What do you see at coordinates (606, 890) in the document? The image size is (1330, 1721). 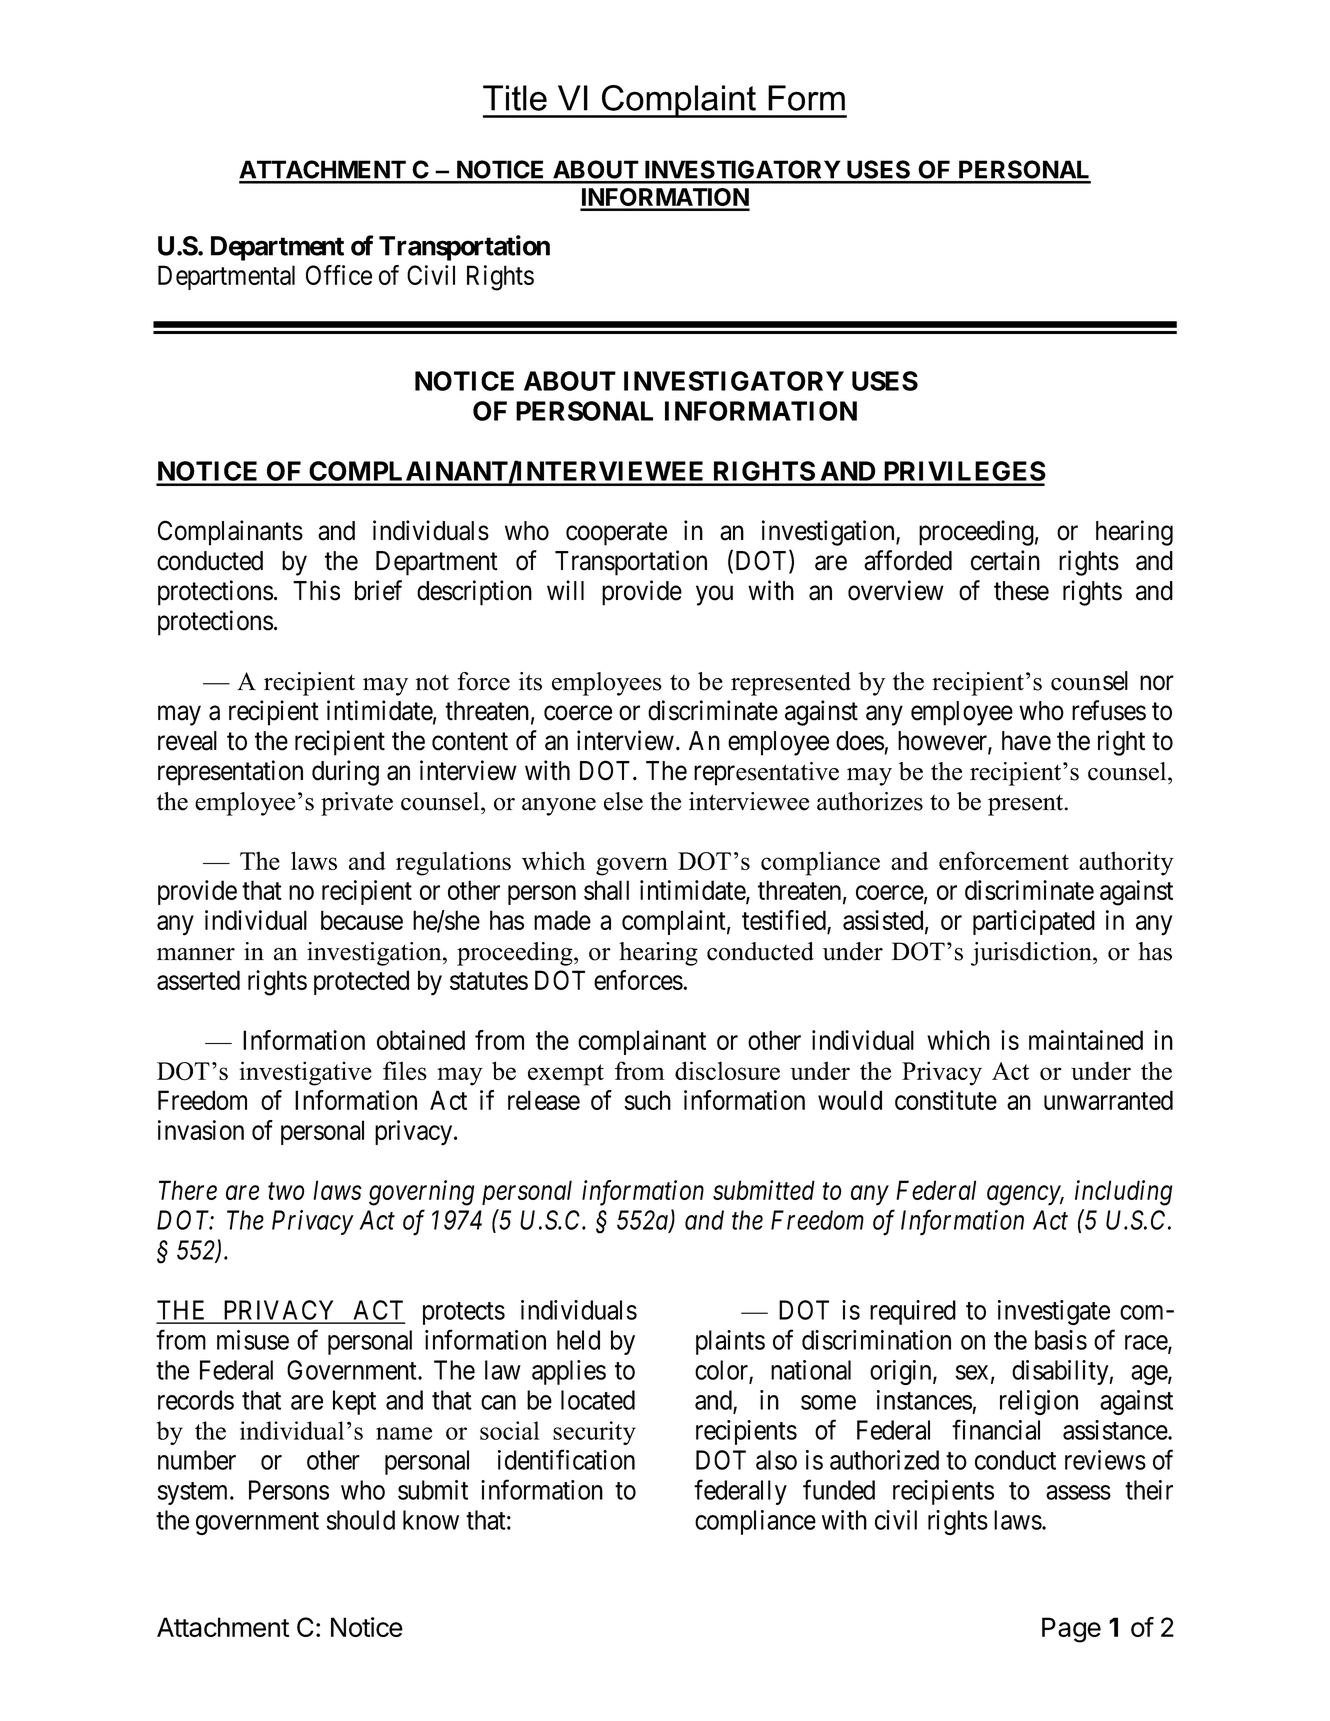 I see `shall` at bounding box center [606, 890].
